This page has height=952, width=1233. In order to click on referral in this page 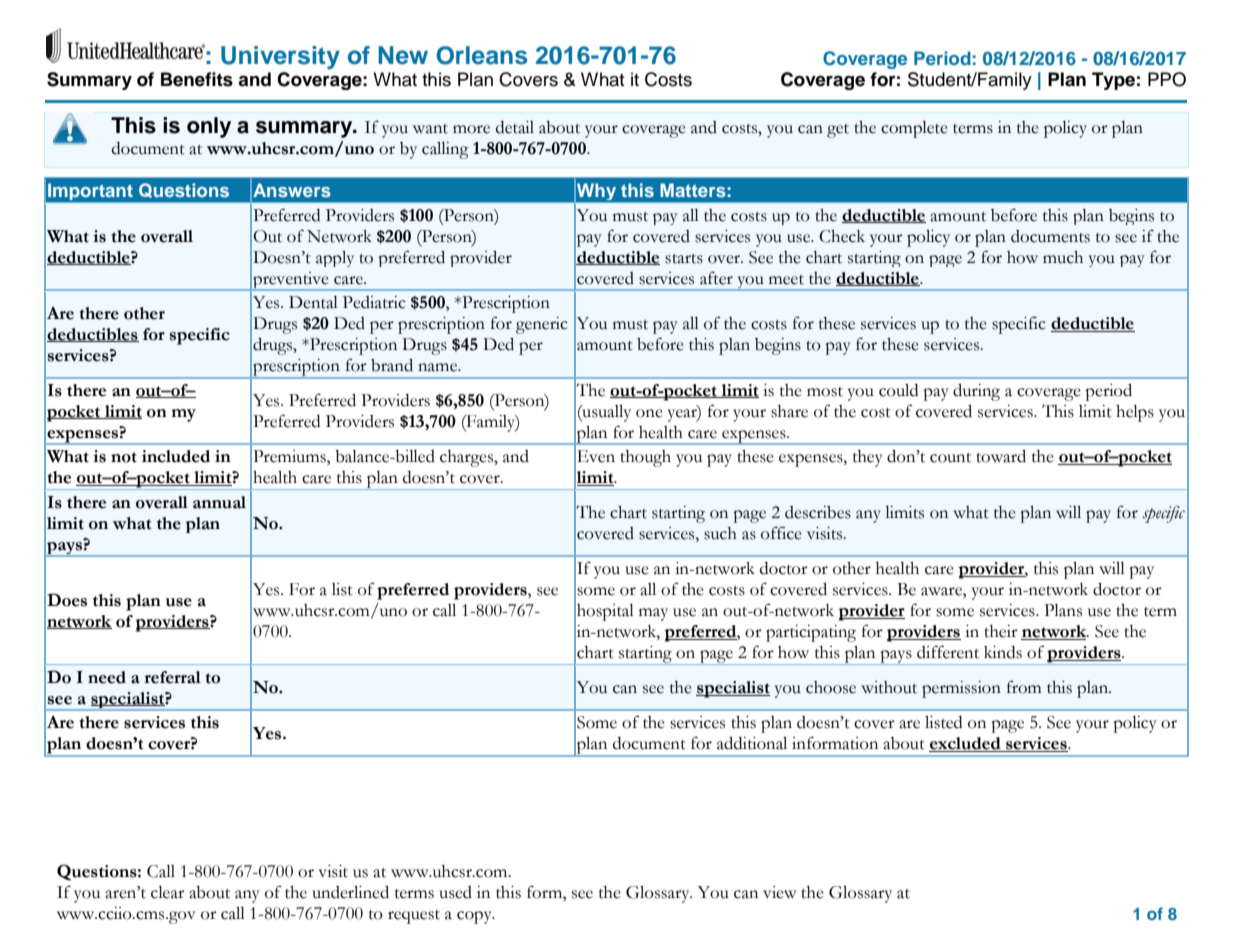, I will do `click(173, 677)`.
